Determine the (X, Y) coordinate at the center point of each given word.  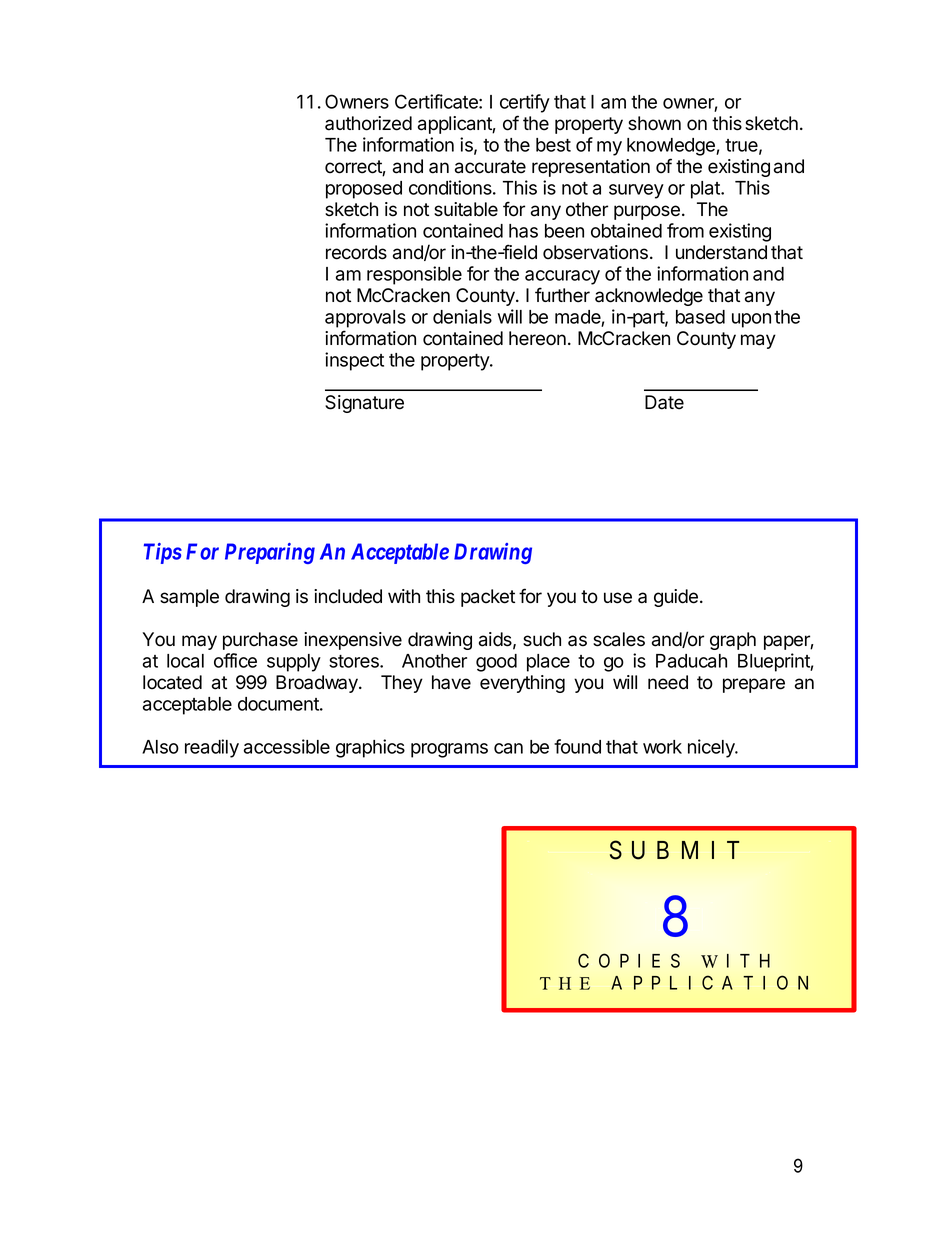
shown (654, 123)
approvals (365, 319)
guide (676, 598)
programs (449, 750)
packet (488, 598)
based (700, 317)
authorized (368, 123)
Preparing (270, 553)
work (662, 747)
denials (462, 316)
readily (212, 748)
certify (525, 103)
